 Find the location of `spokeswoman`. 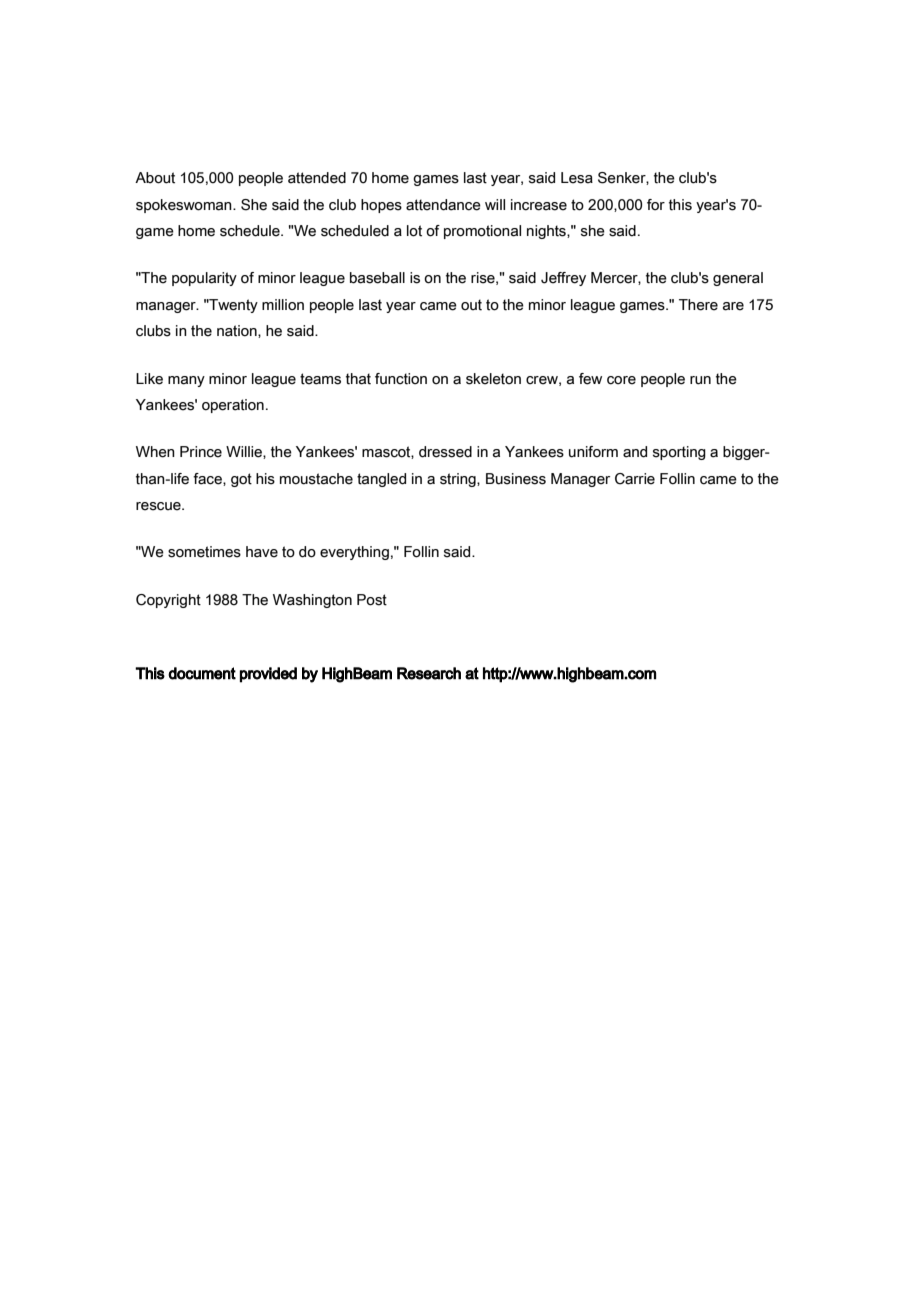

spokeswoman is located at coordinates (185, 206).
